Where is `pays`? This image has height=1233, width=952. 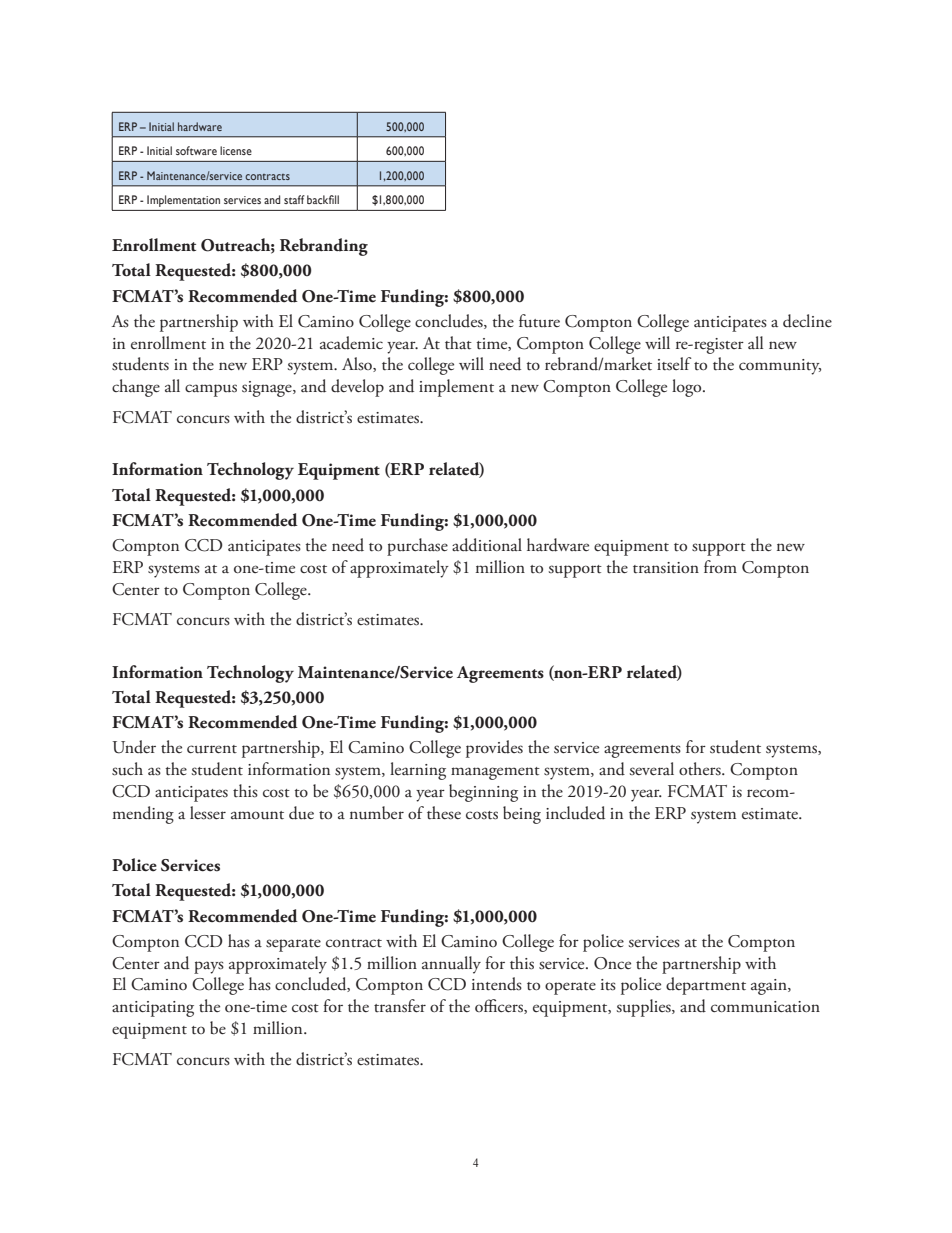 pays is located at coordinates (209, 967).
